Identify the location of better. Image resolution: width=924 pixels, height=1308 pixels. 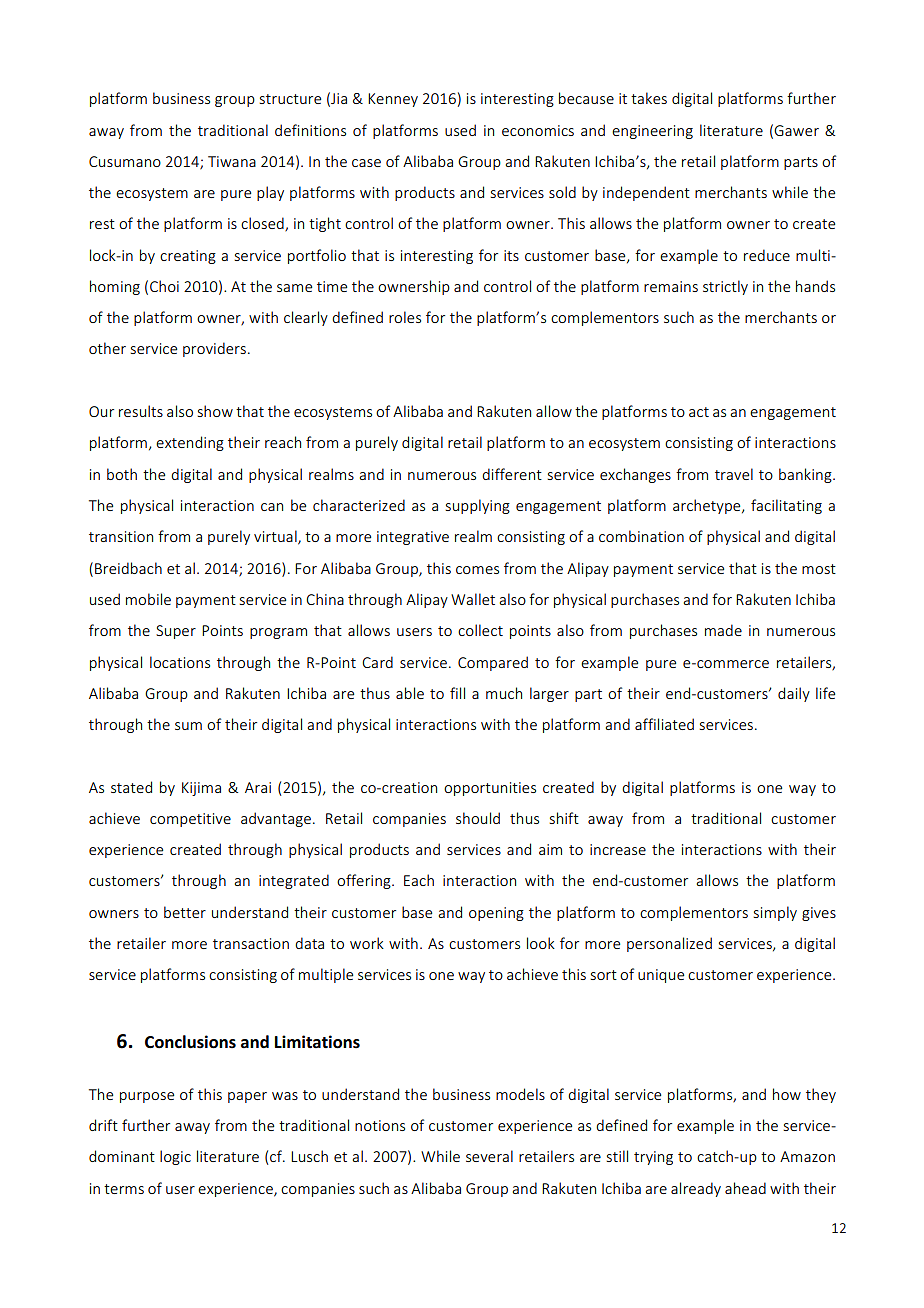
(185, 912).
